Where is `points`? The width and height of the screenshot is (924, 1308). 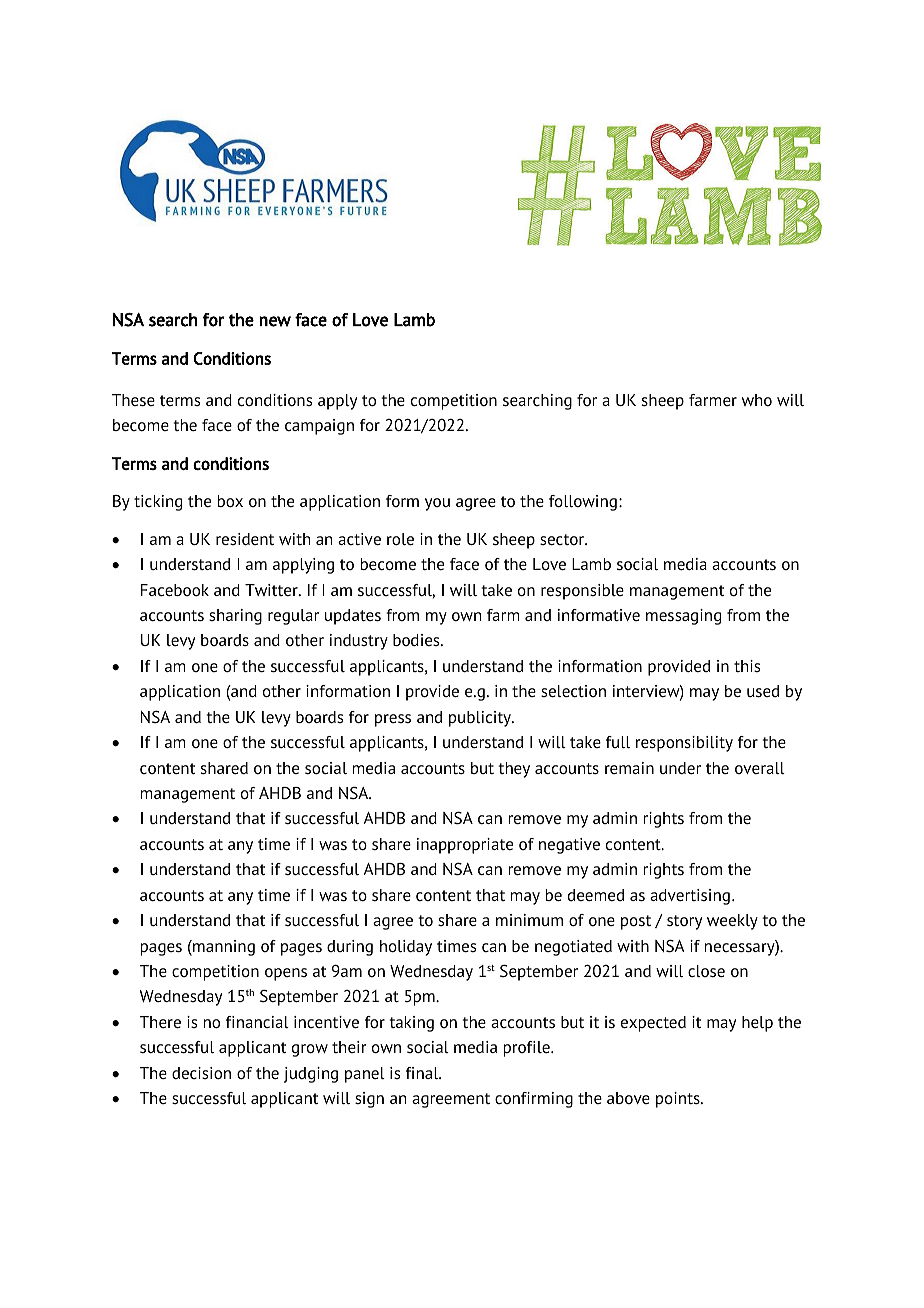 points is located at coordinates (679, 1100).
